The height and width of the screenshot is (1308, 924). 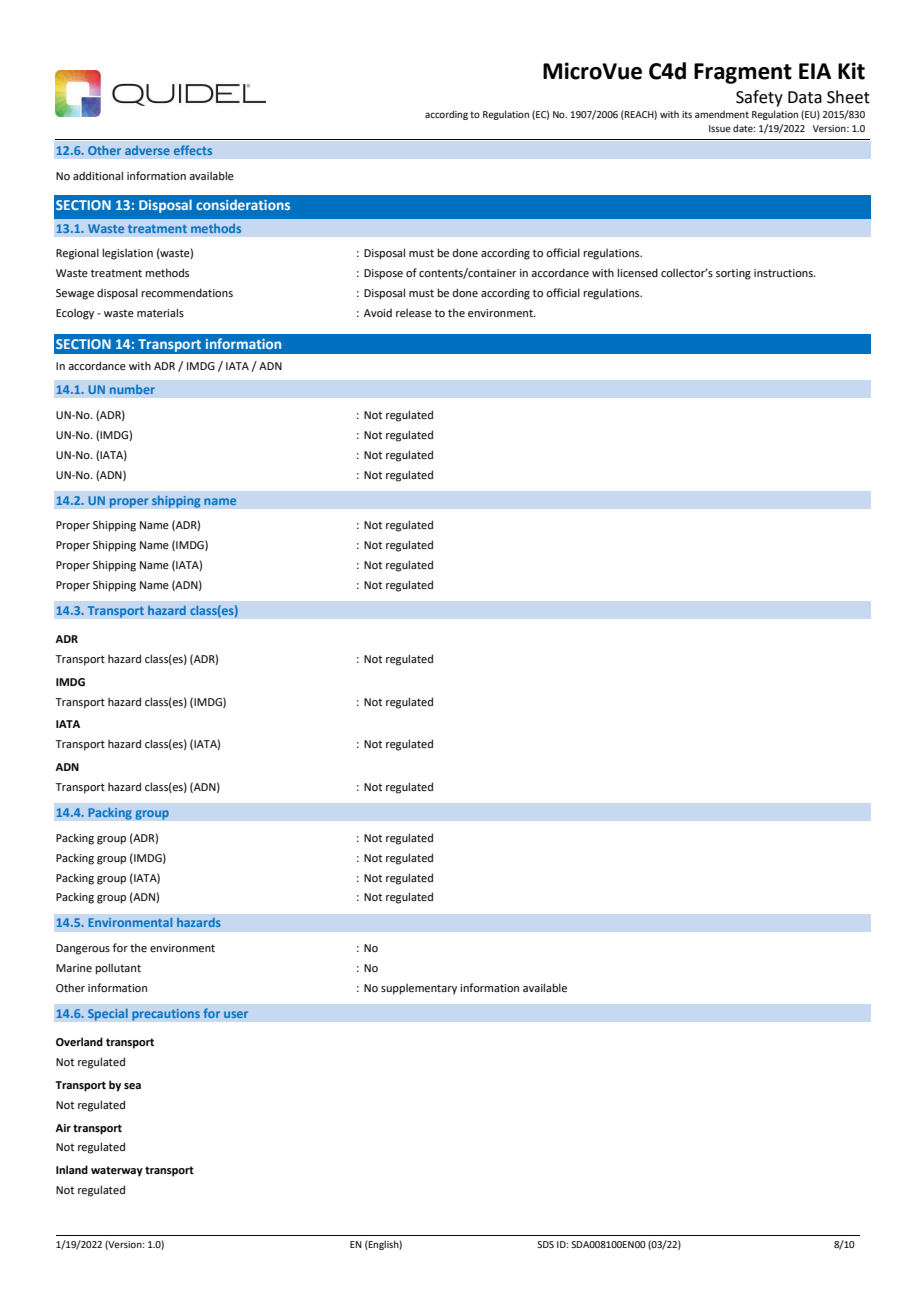 I want to click on release, so click(x=414, y=312).
